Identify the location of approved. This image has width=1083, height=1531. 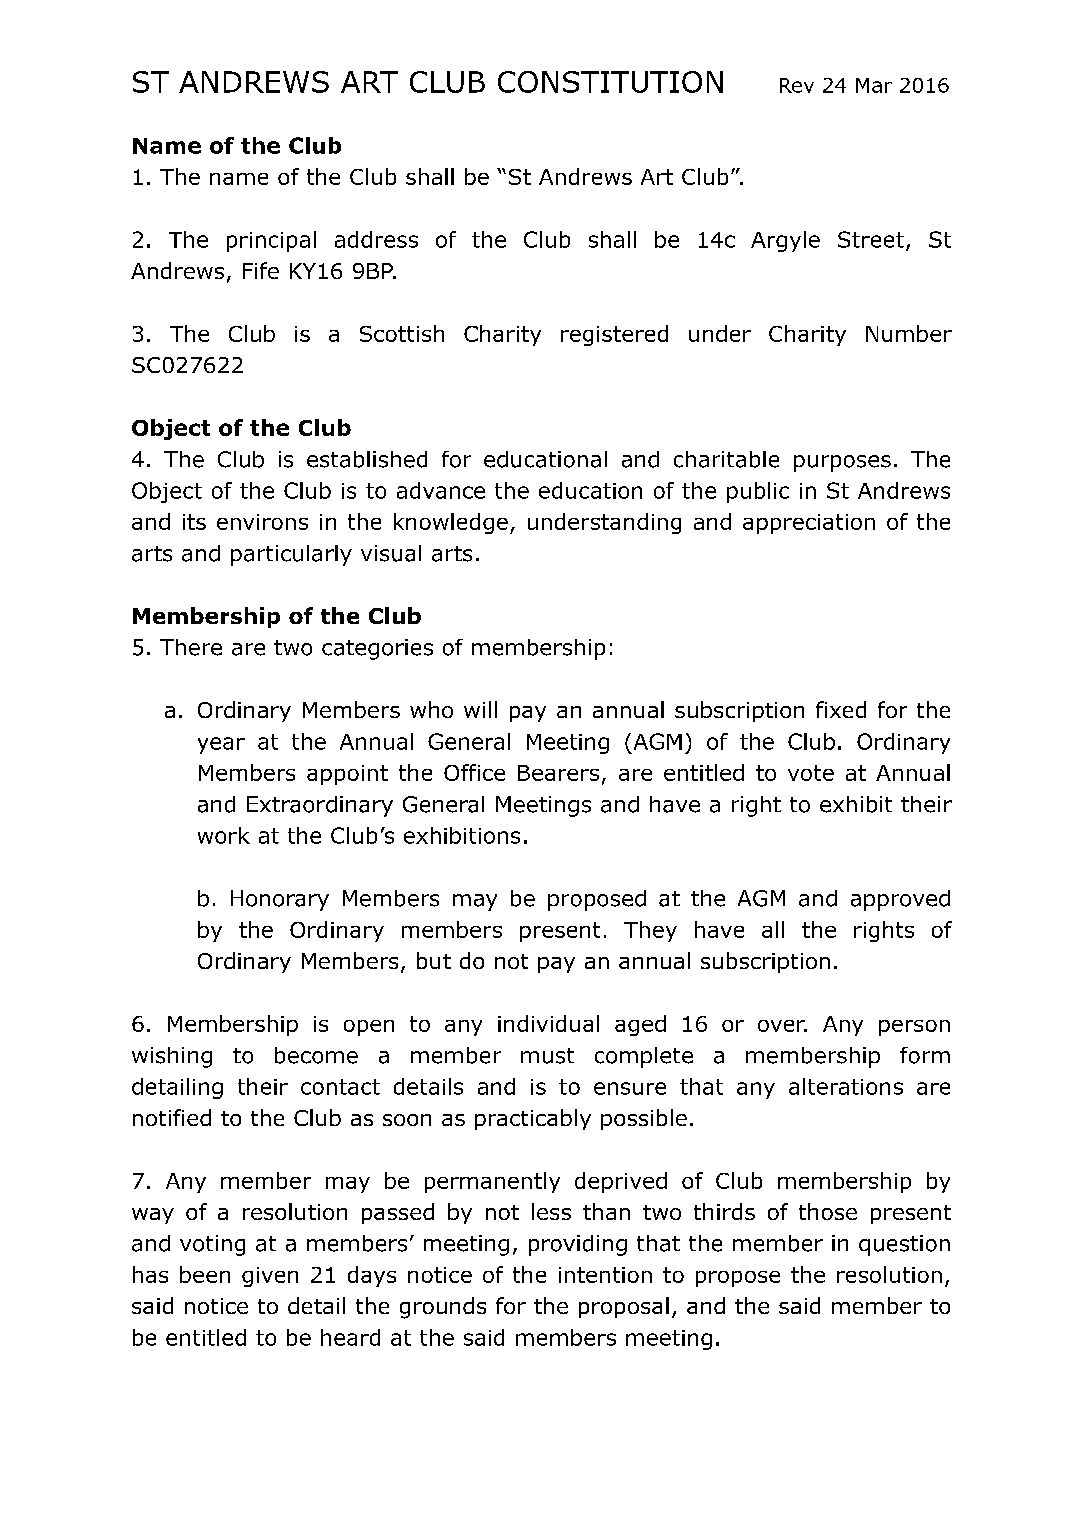
(900, 900).
